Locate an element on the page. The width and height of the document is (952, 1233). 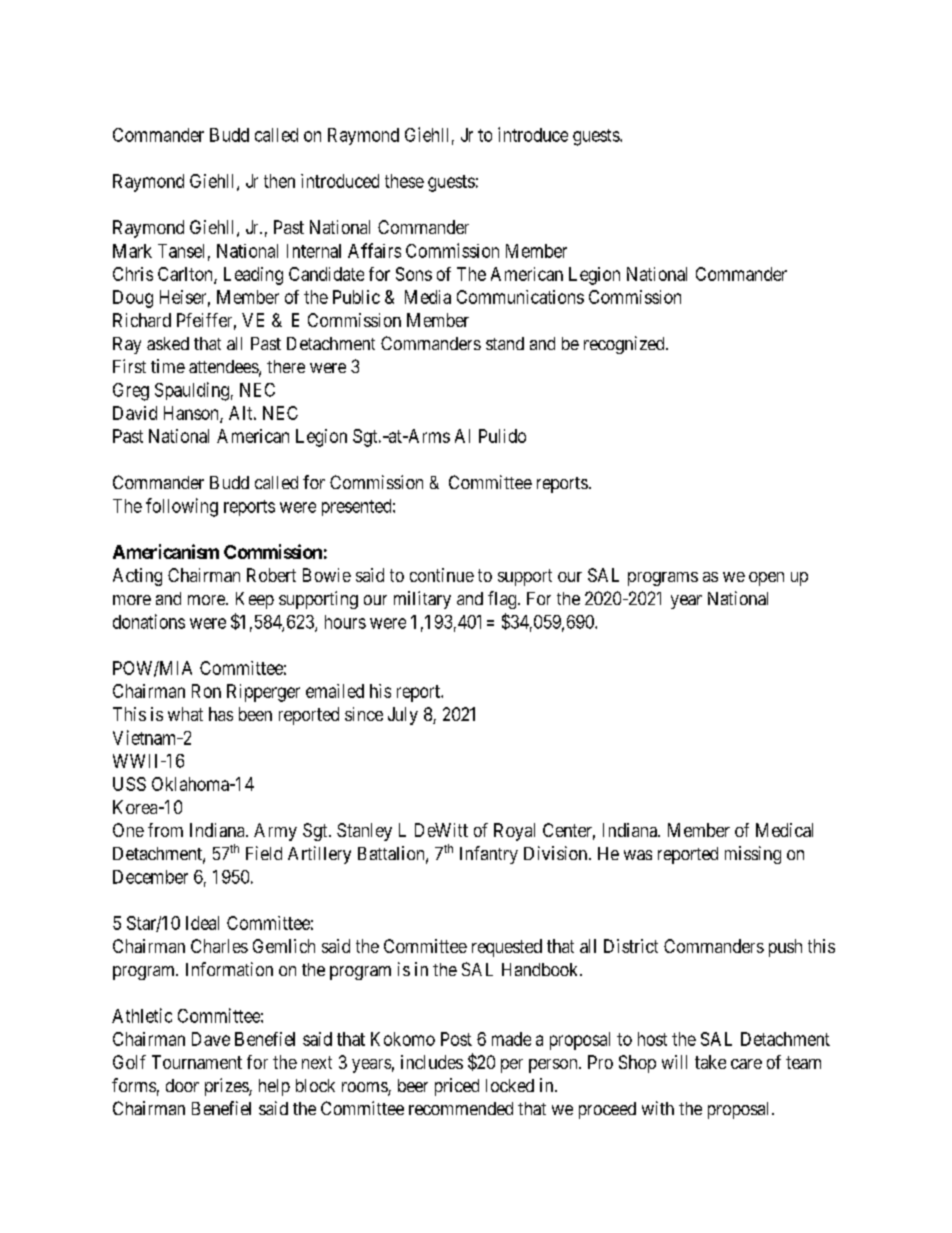
recognized is located at coordinates (625, 345).
